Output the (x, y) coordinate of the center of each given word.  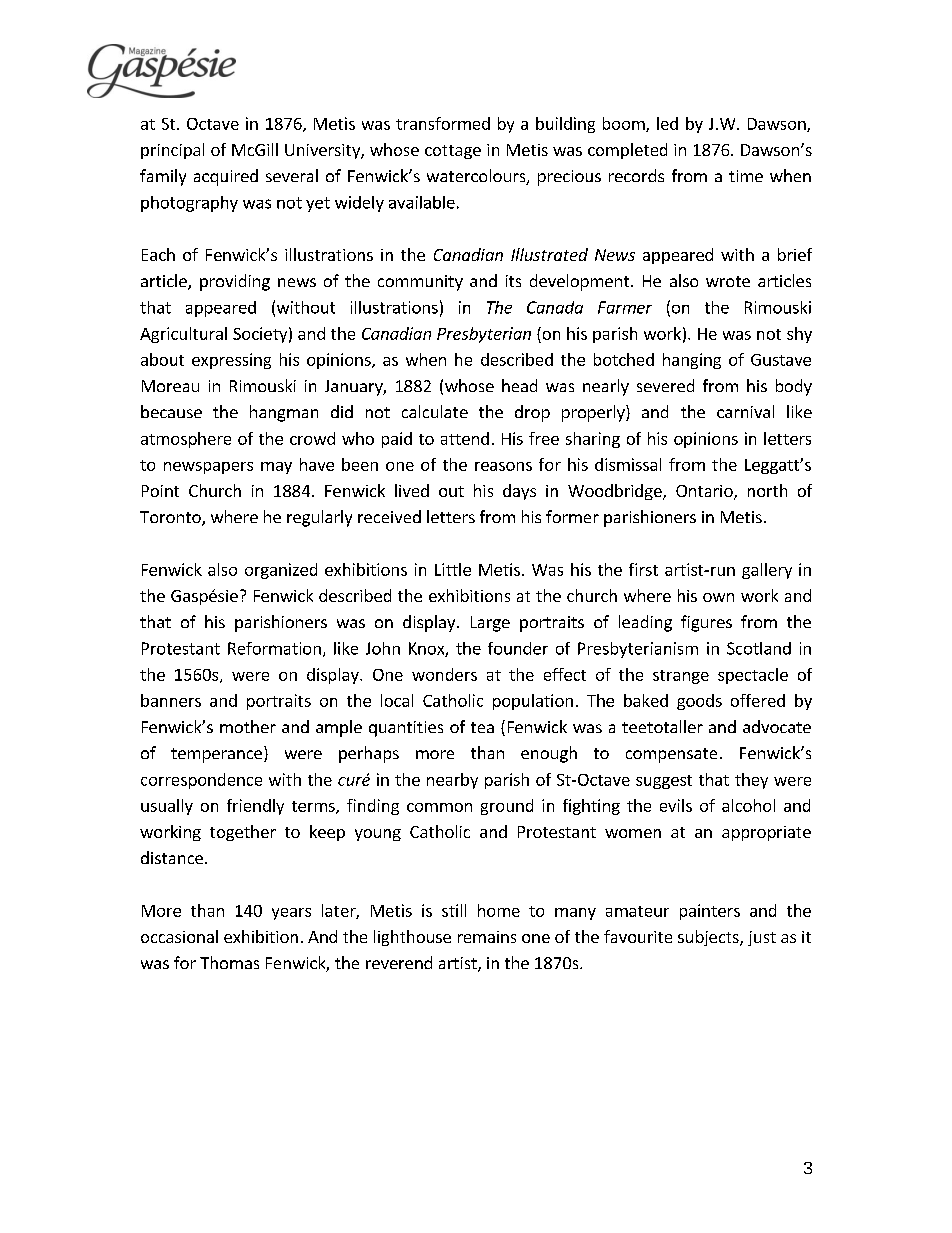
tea (482, 727)
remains (487, 937)
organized (281, 571)
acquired (226, 177)
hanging (692, 361)
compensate (671, 755)
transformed (443, 123)
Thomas (229, 962)
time (746, 176)
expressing (231, 361)
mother (248, 726)
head (519, 385)
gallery (767, 571)
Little (453, 569)
